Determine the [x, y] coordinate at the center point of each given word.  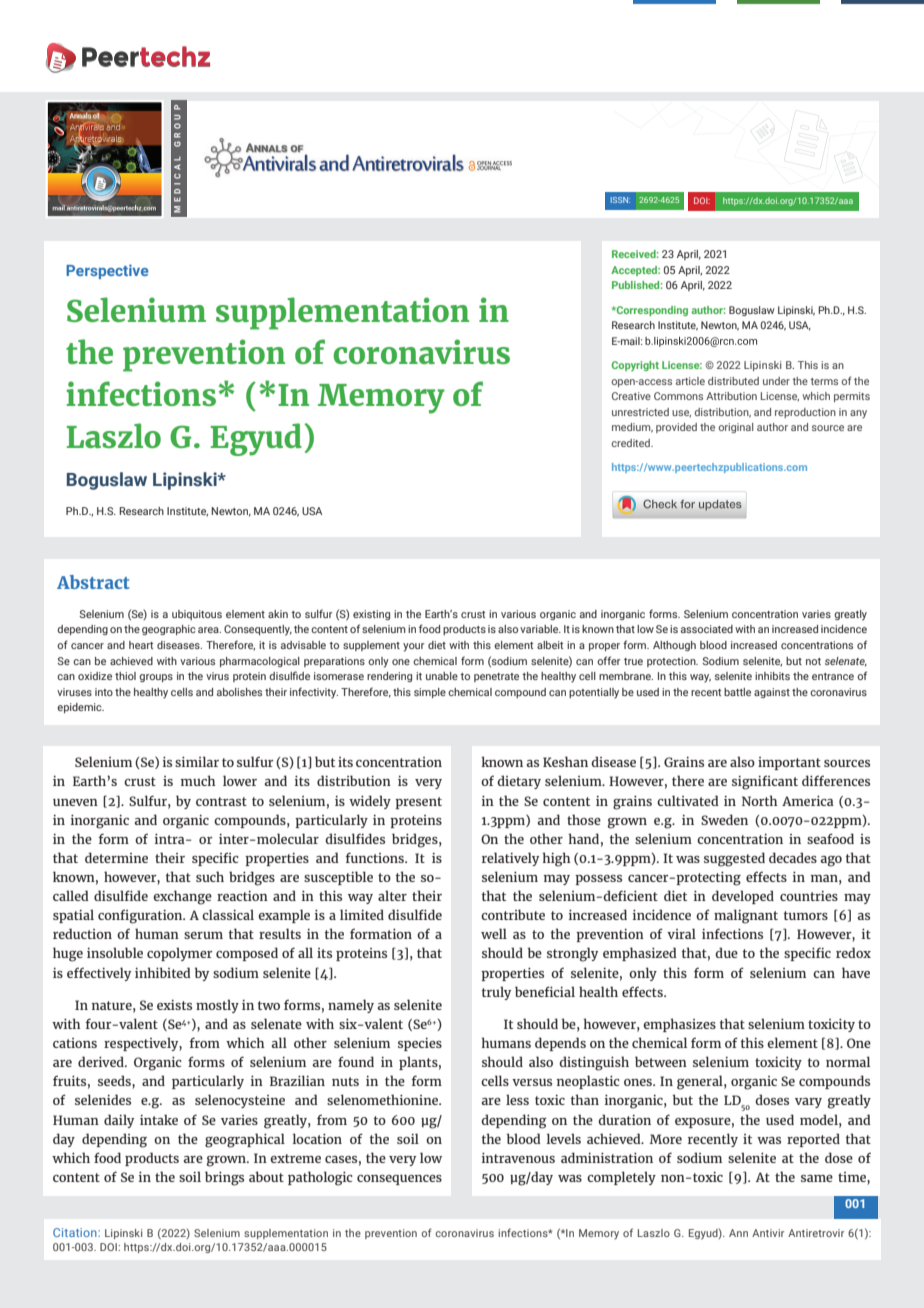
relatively [510, 859]
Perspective [107, 271]
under [776, 381]
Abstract [93, 582]
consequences [399, 1180]
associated [707, 629]
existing [371, 615]
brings [224, 1178]
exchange [182, 897]
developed [743, 897]
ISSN [620, 200]
